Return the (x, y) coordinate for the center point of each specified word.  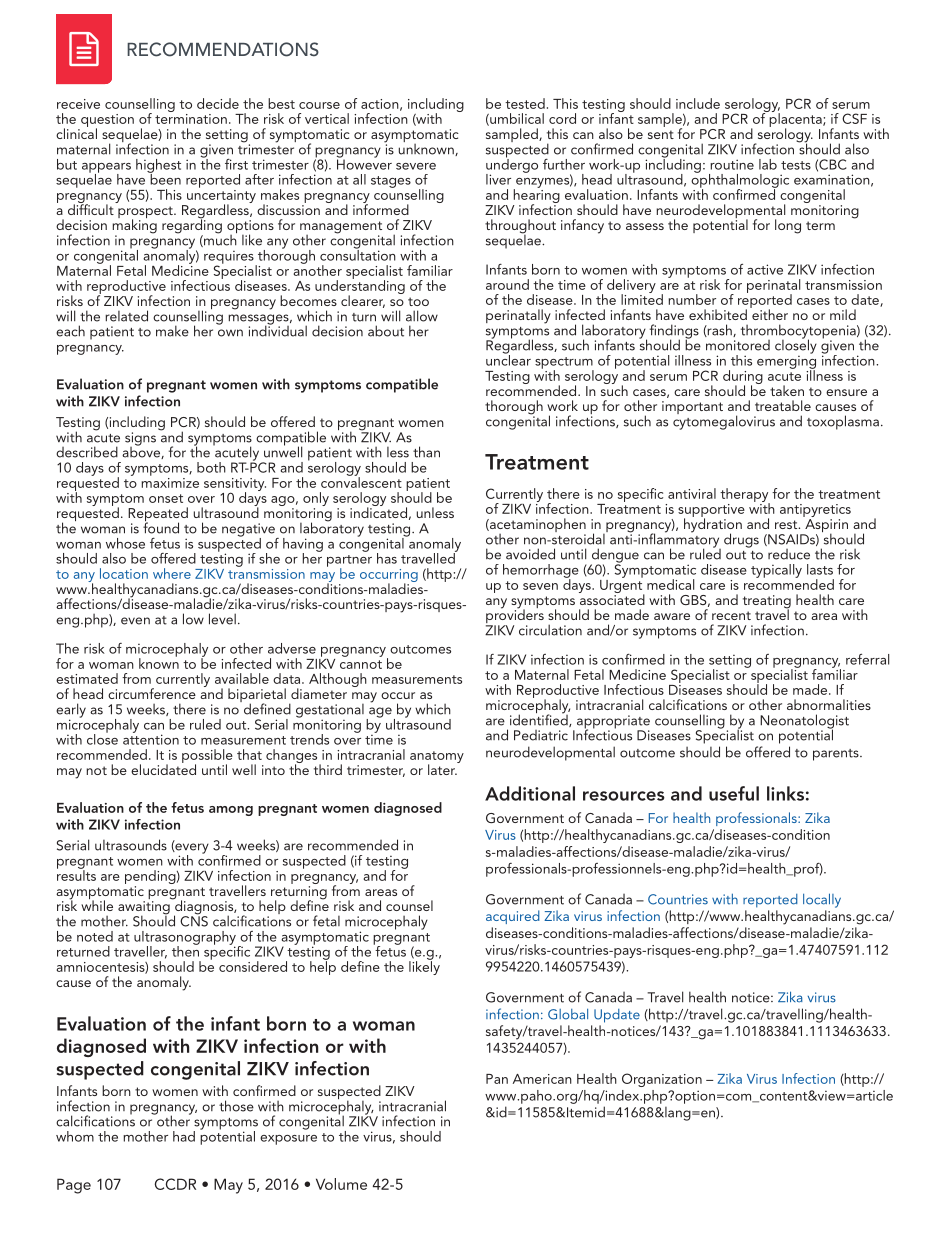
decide (218, 103)
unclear (508, 359)
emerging (786, 362)
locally (822, 900)
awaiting (144, 909)
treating (767, 603)
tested (525, 103)
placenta (795, 120)
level (222, 619)
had (184, 1136)
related (126, 316)
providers (515, 616)
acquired (513, 917)
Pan (497, 1079)
